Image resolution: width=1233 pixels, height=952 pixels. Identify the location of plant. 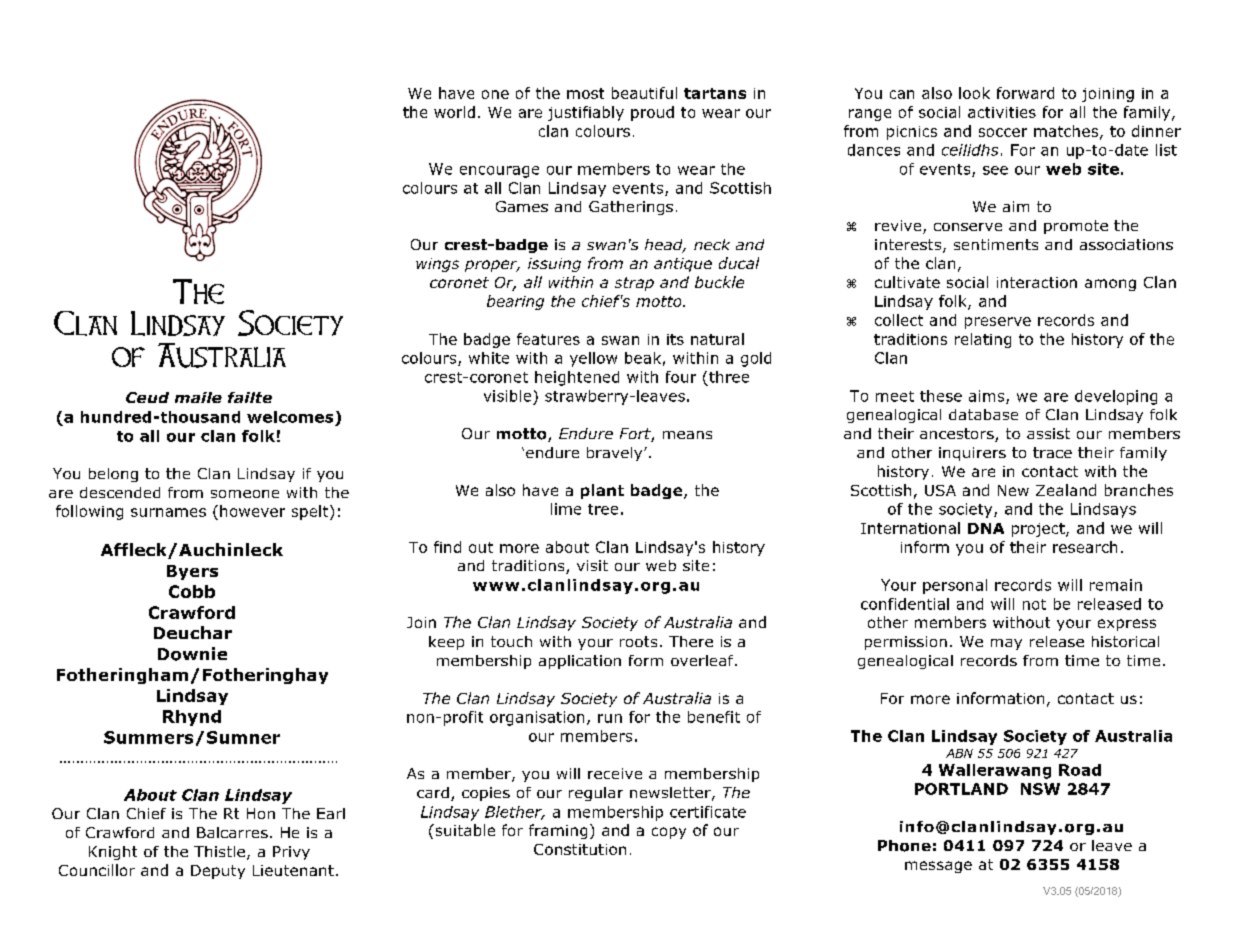
(602, 491).
